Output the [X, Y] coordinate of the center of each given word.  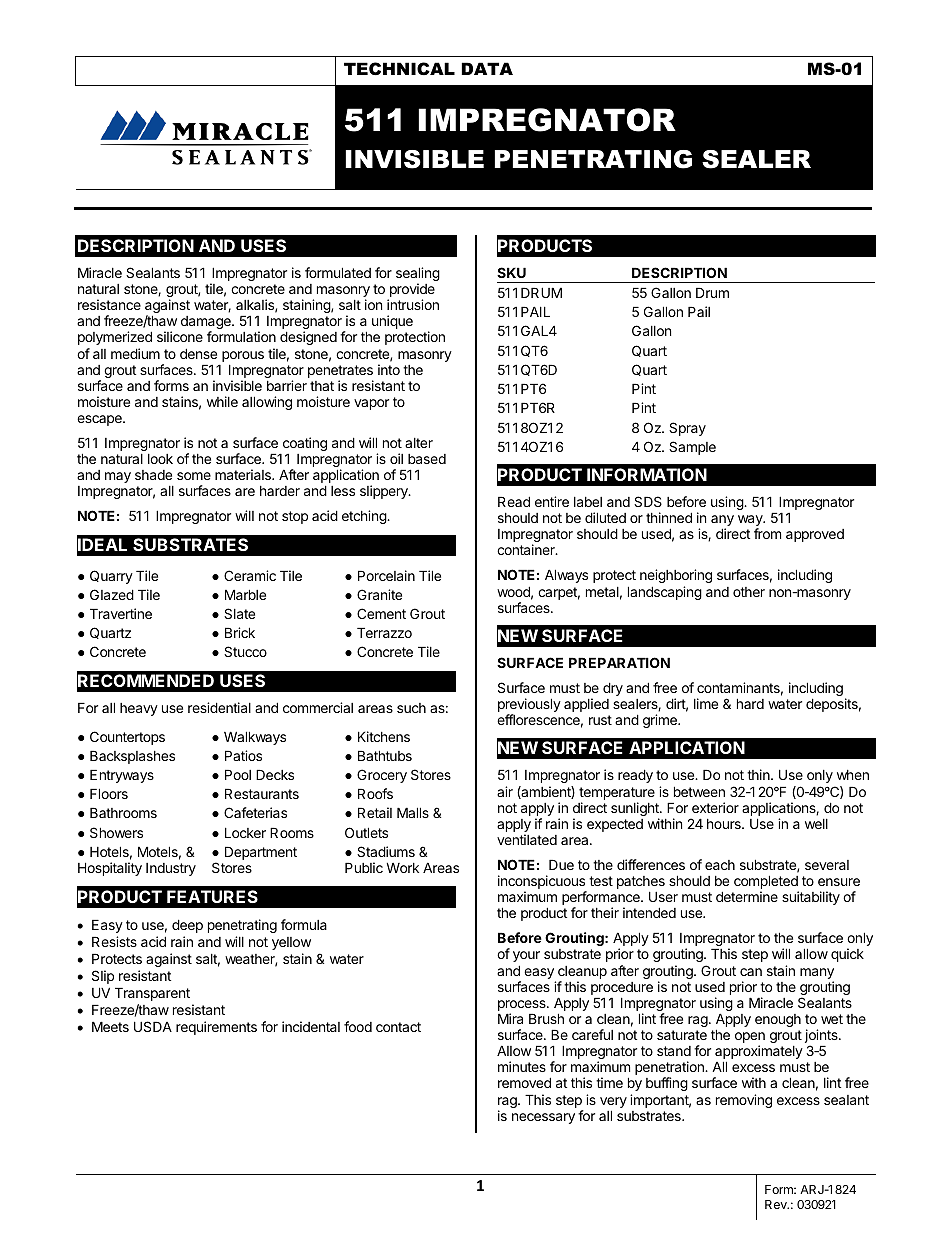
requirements [216, 1028]
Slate [239, 613]
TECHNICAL [399, 69]
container [527, 549]
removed [524, 1082]
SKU [511, 272]
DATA [487, 68]
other [749, 592]
